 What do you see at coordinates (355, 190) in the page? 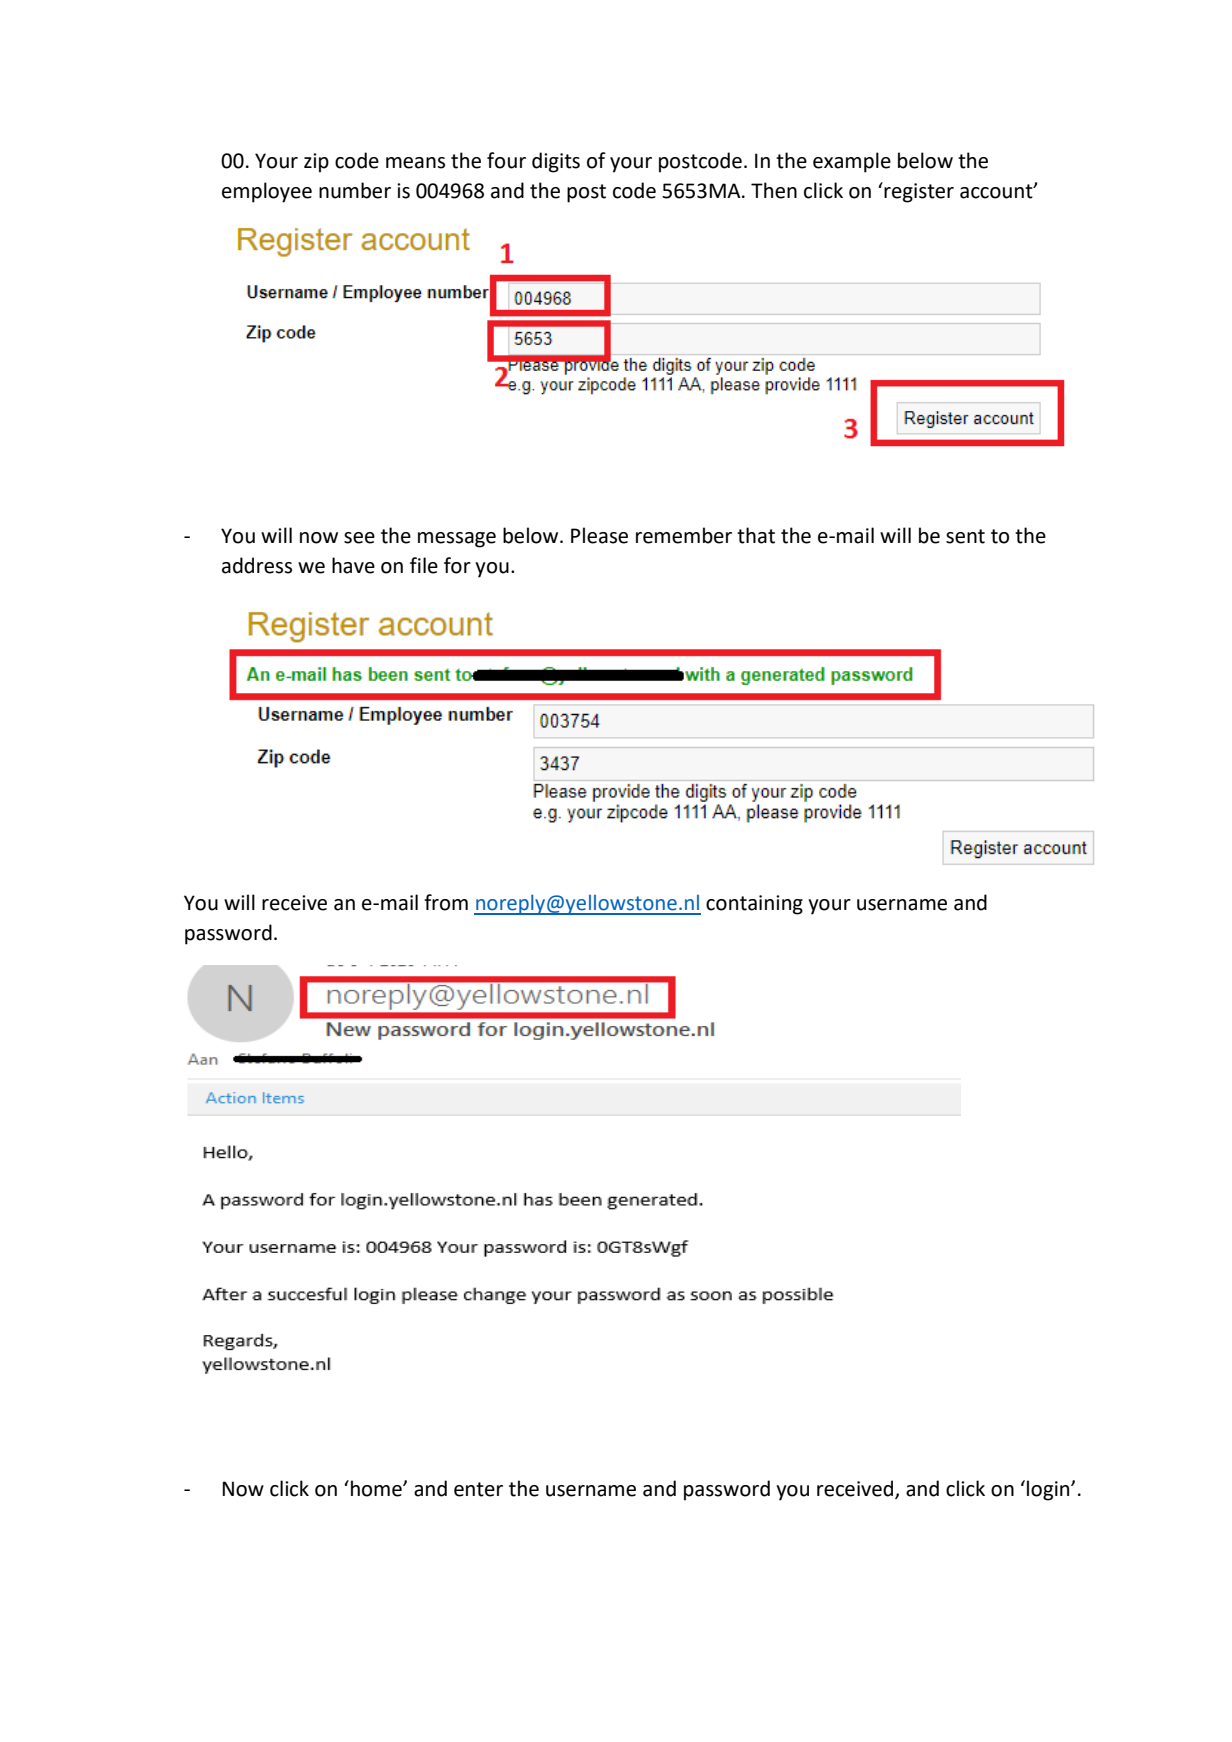
I see `number` at bounding box center [355, 190].
